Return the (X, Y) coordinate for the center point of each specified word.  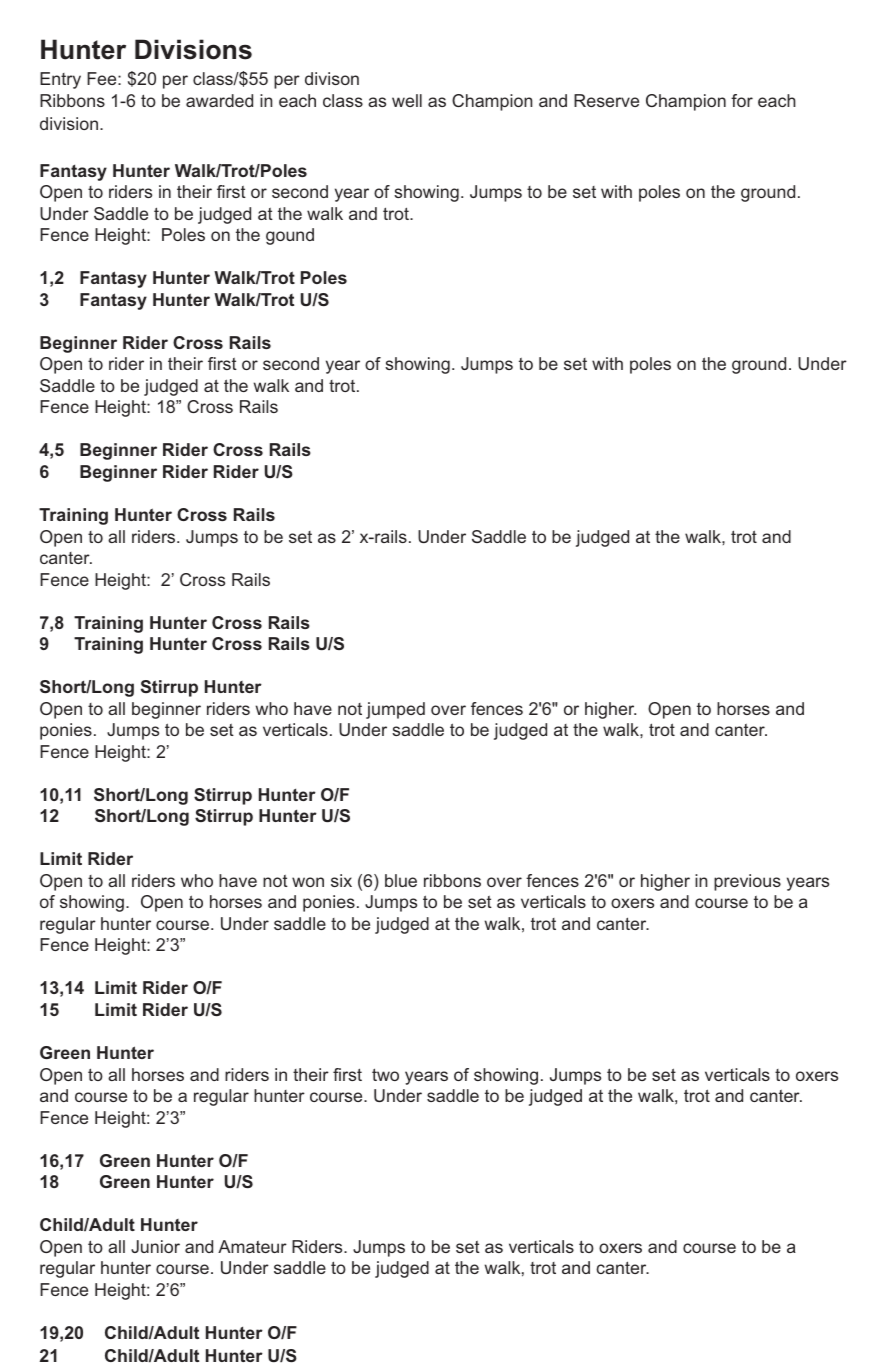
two (385, 1074)
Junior (155, 1246)
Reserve (606, 100)
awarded (219, 100)
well (407, 100)
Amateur (252, 1246)
